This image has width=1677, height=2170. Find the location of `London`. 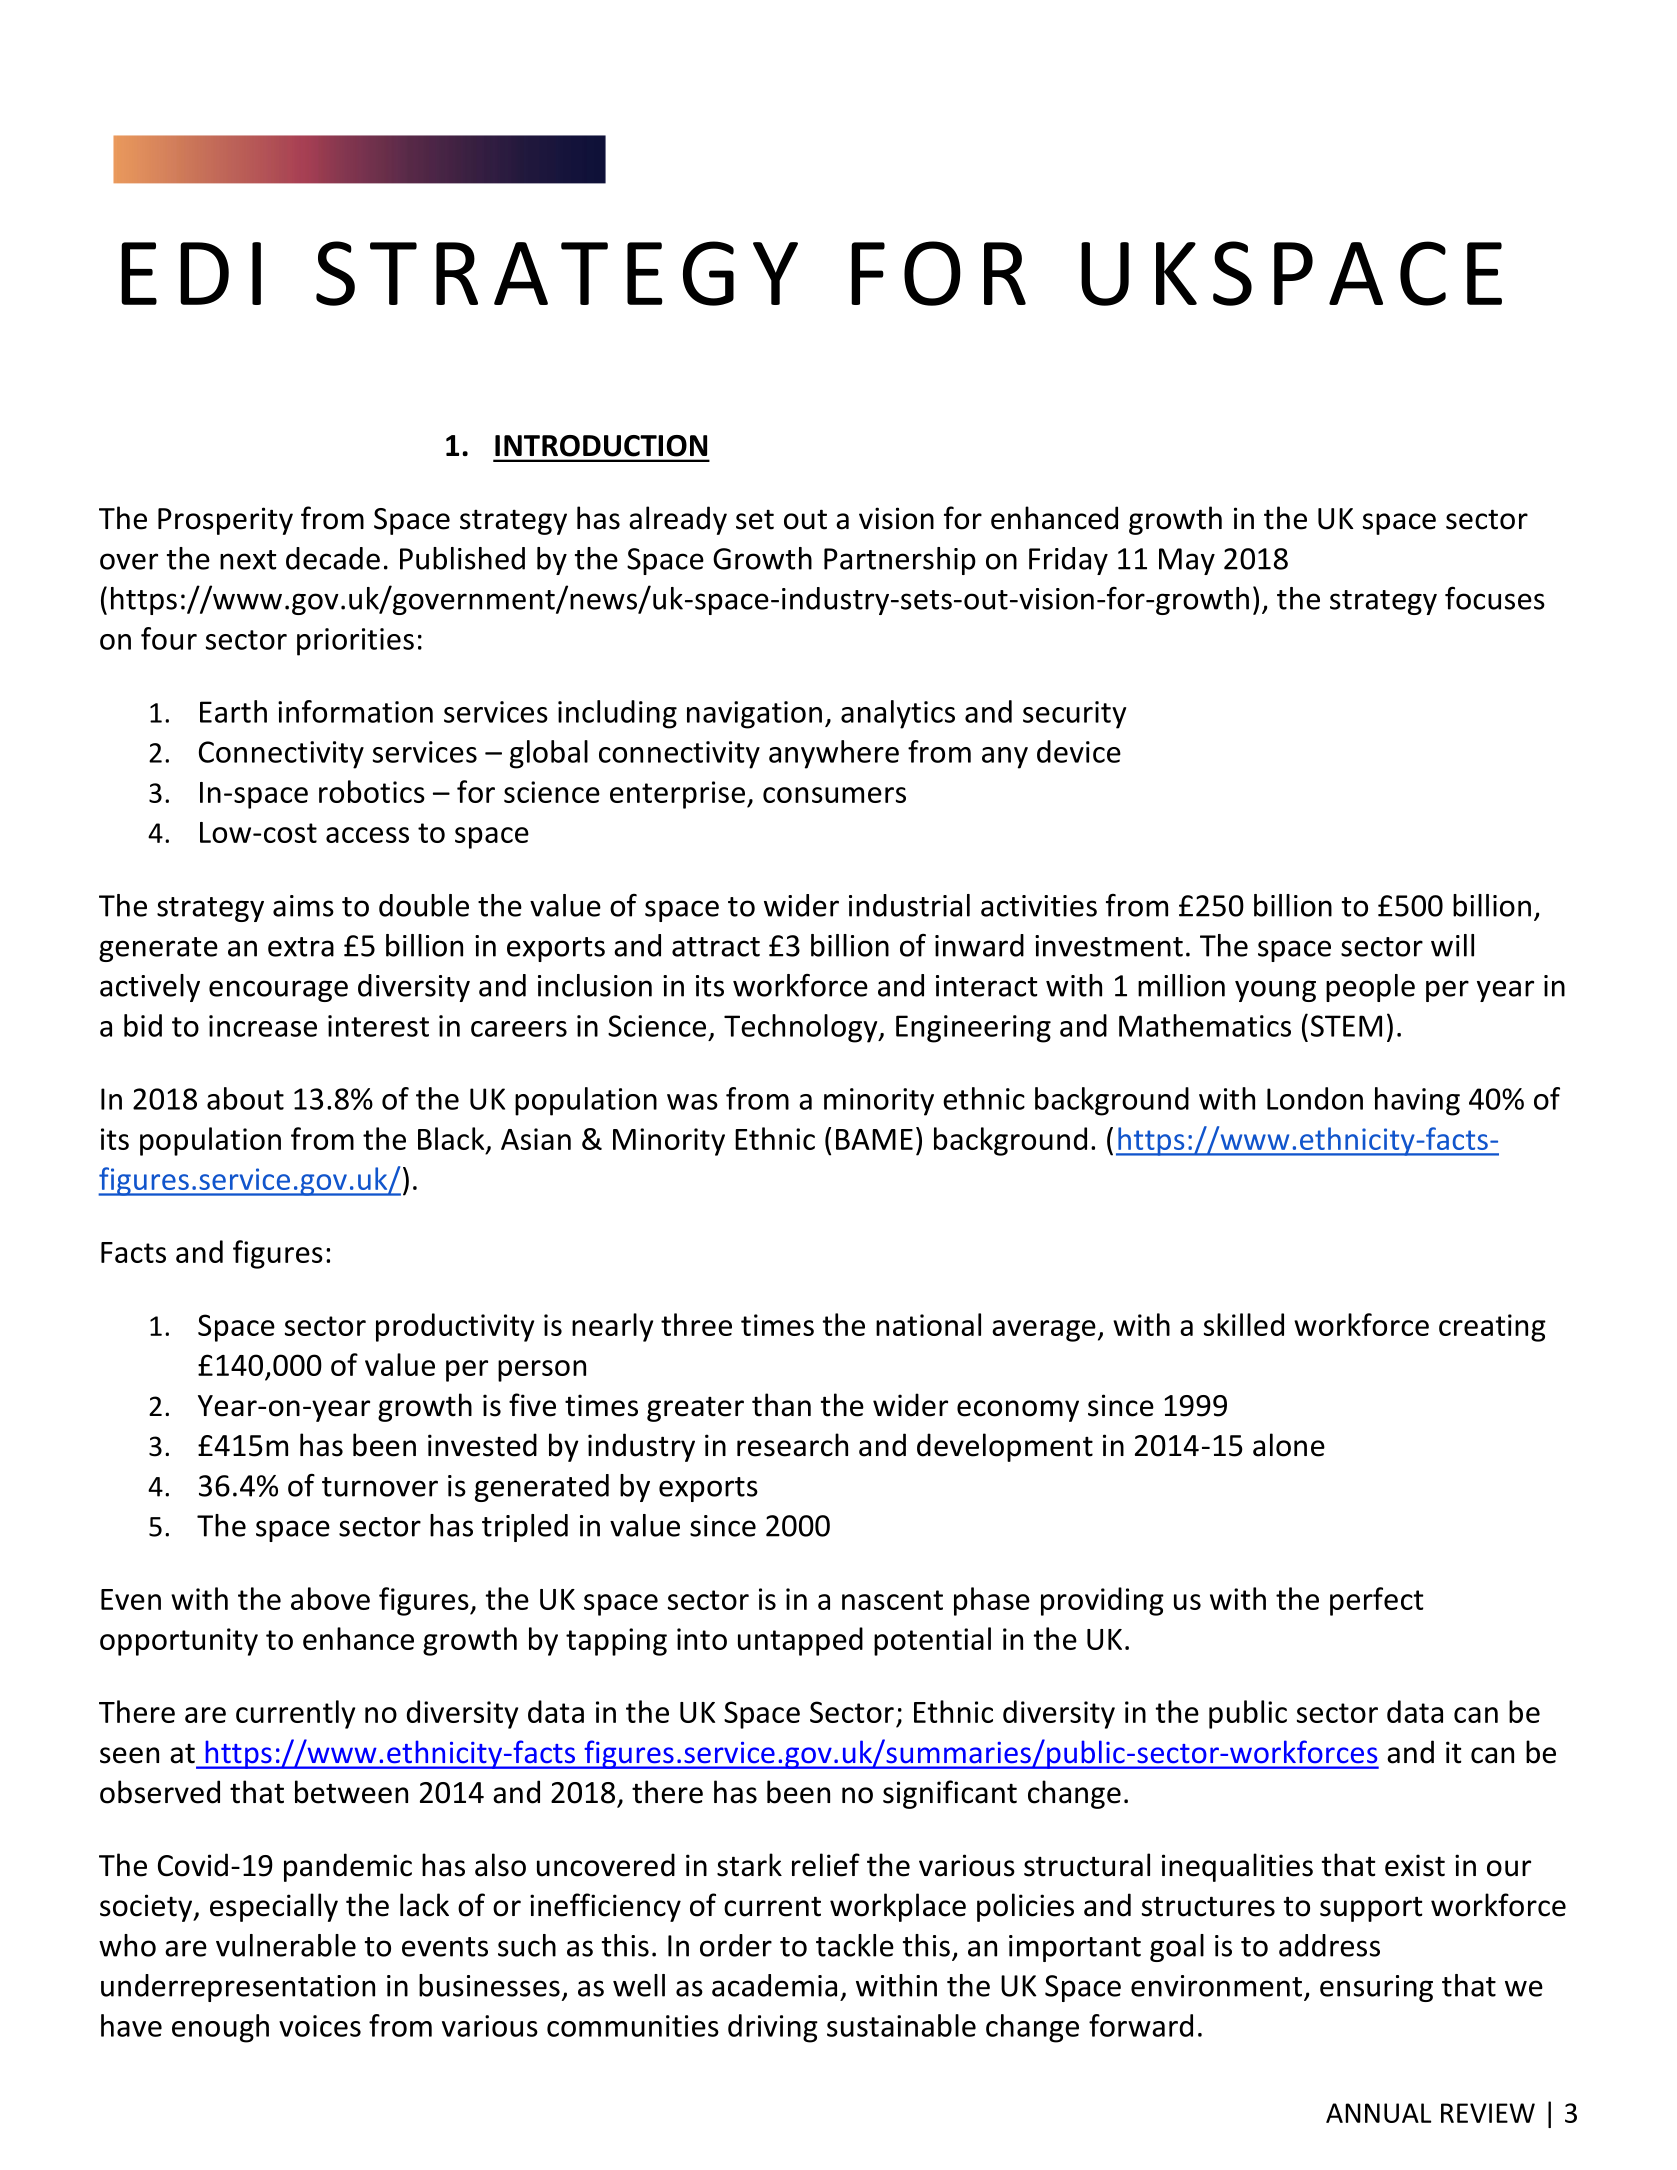

London is located at coordinates (1315, 1098).
